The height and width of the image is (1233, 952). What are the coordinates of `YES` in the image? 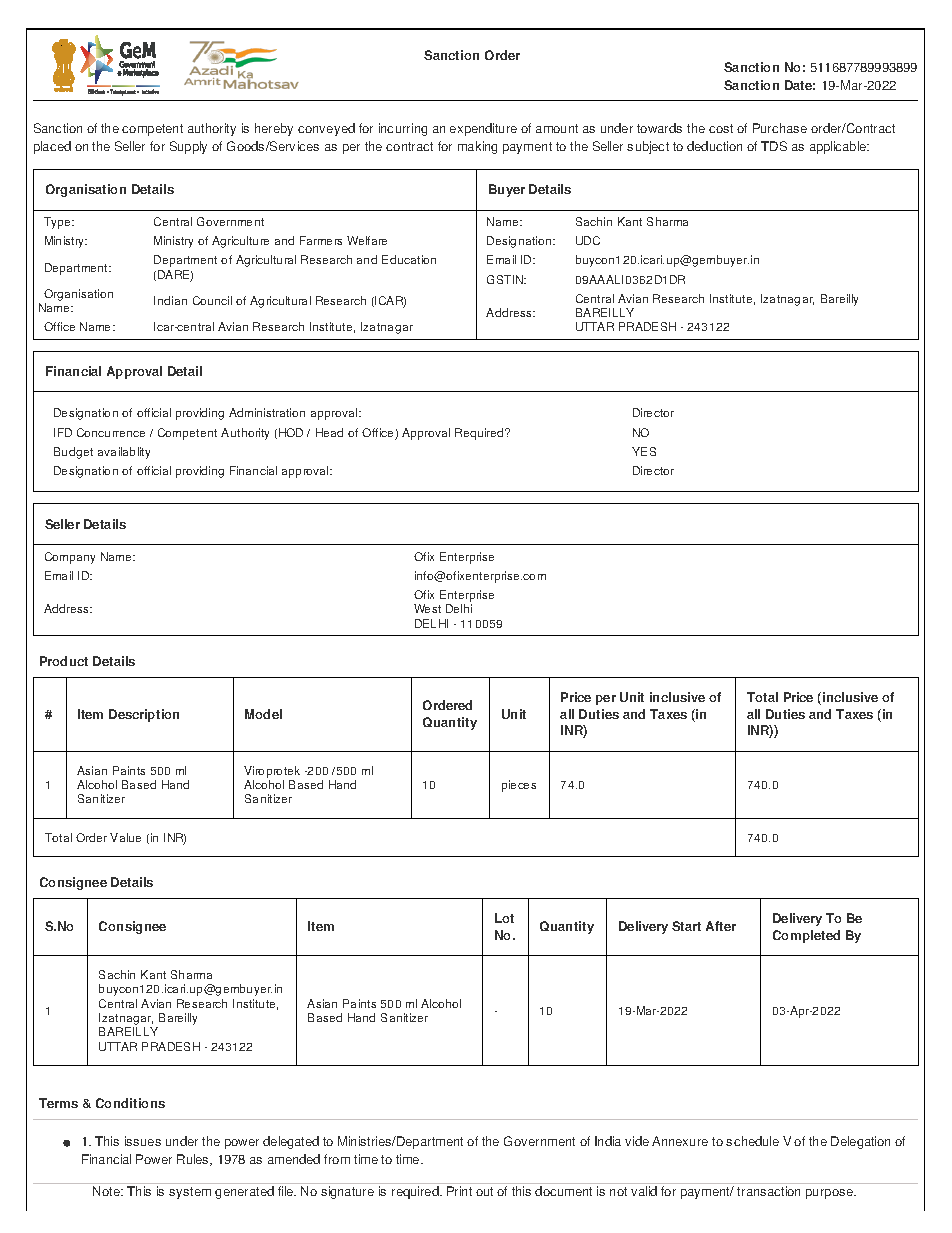 It's located at (644, 451).
